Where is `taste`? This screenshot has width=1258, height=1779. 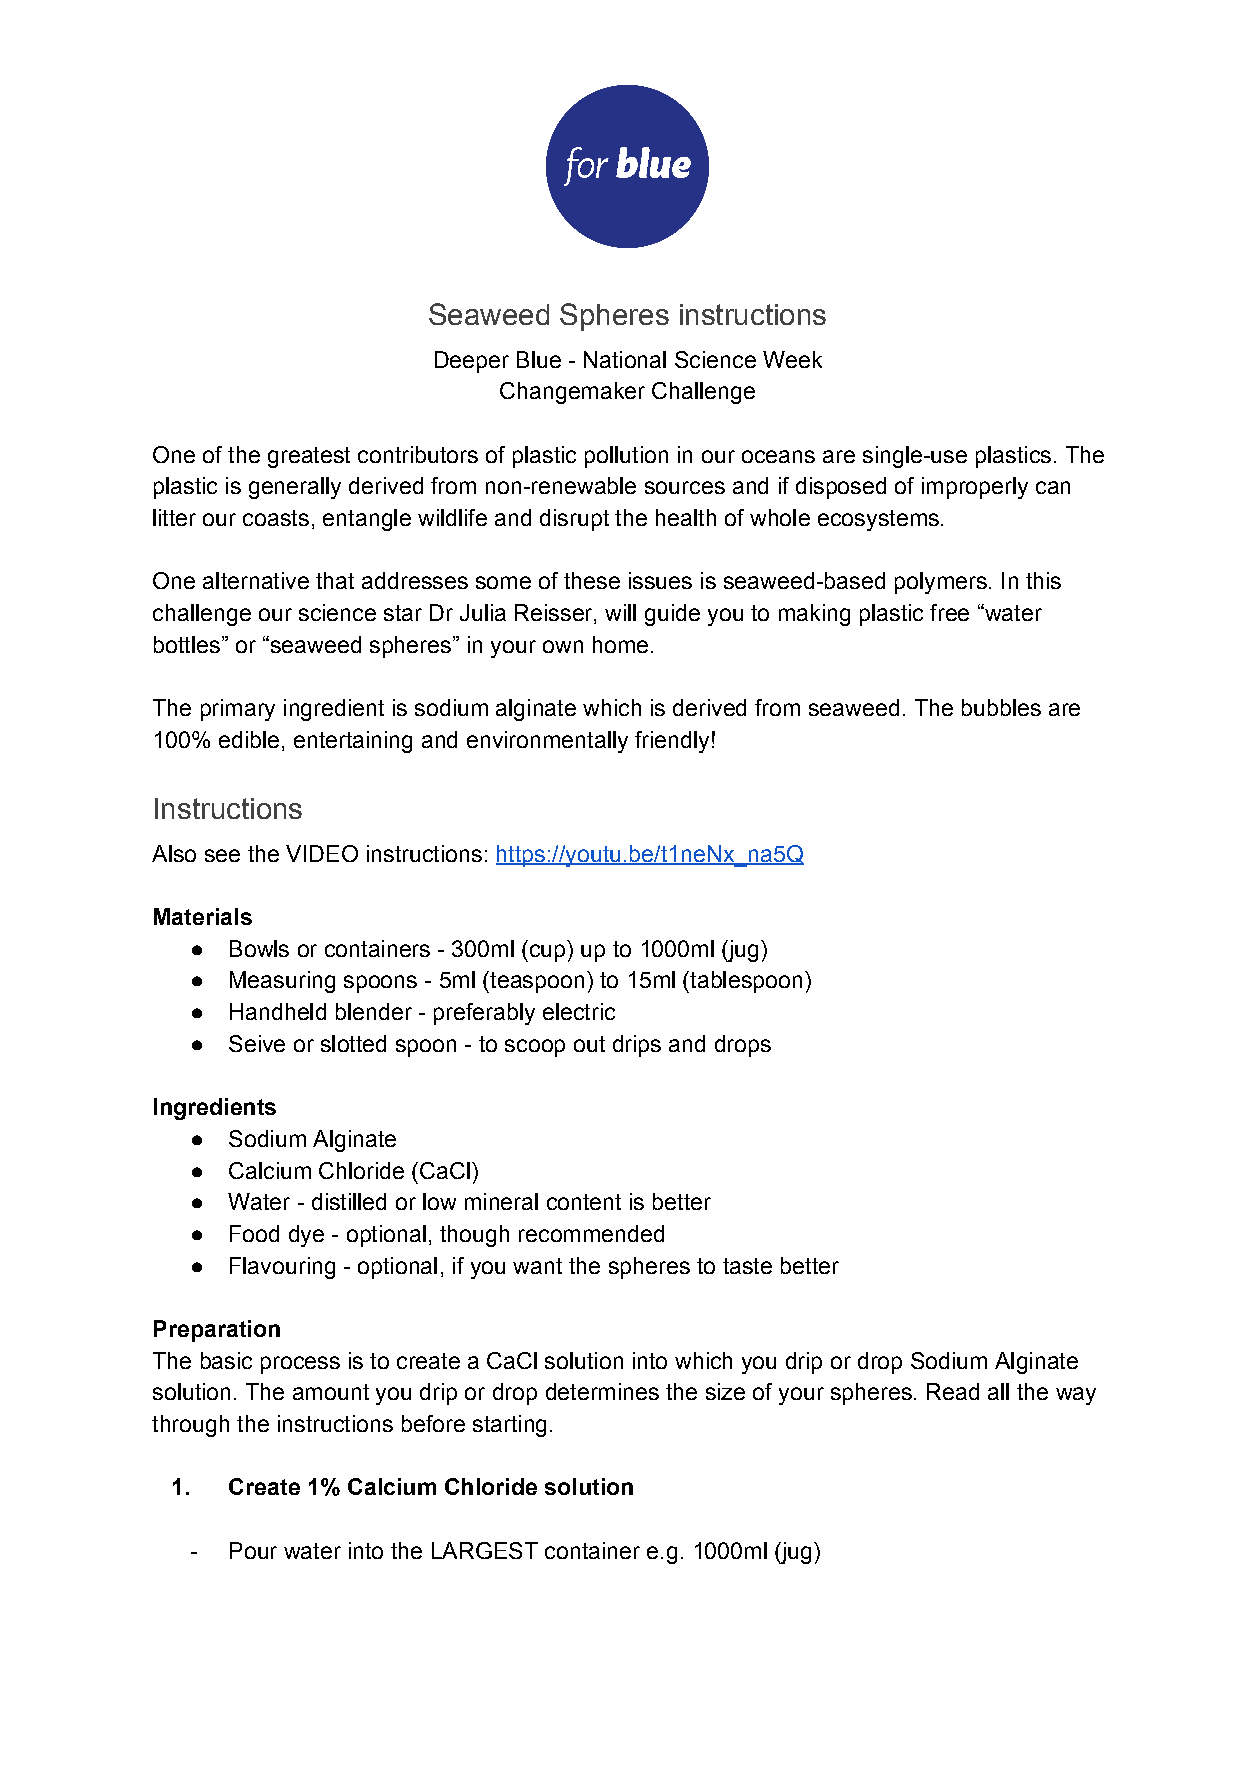 taste is located at coordinates (747, 1266).
